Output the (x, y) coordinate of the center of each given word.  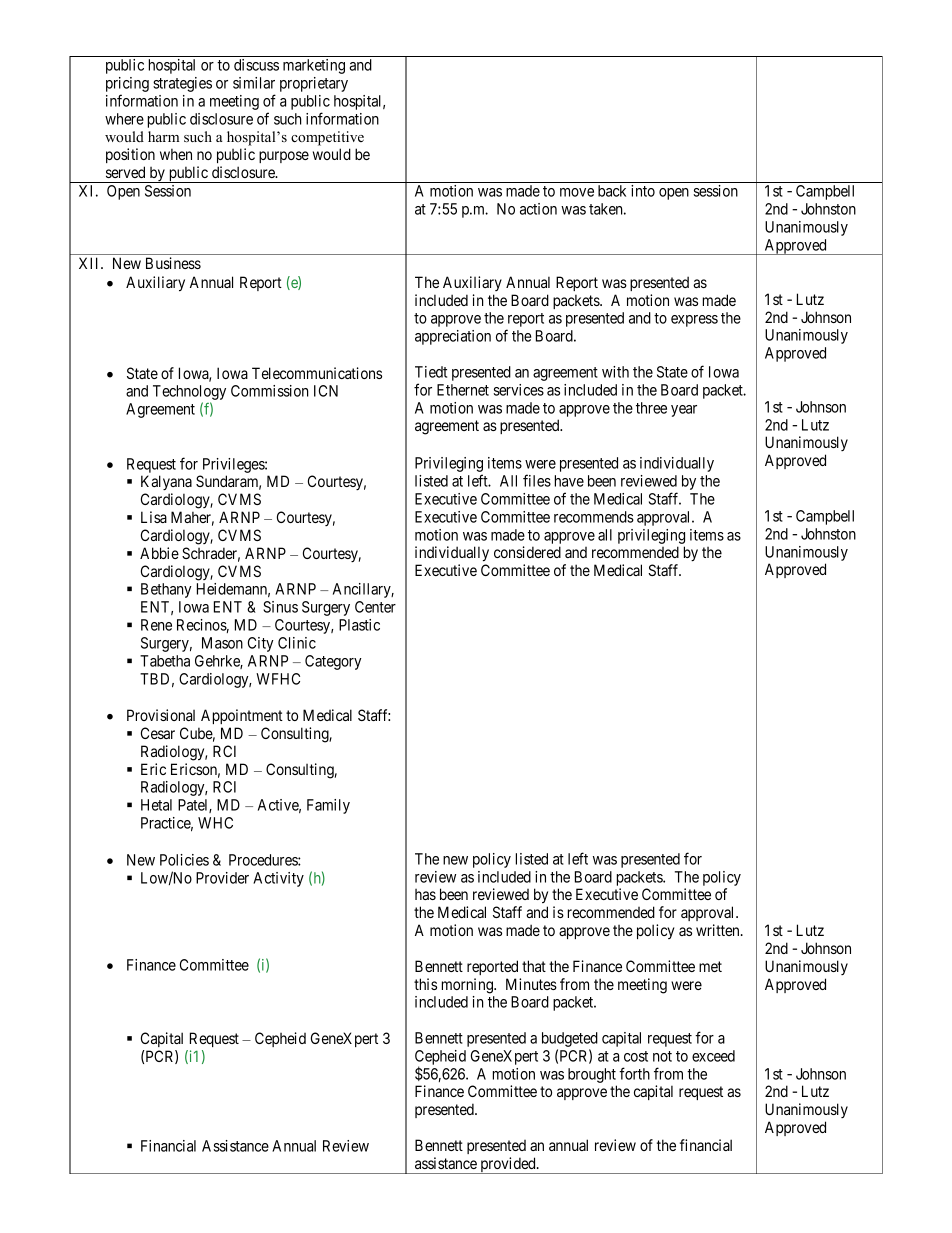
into (643, 191)
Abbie (159, 553)
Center (375, 607)
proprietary (314, 84)
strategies (182, 84)
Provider (222, 878)
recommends (594, 517)
